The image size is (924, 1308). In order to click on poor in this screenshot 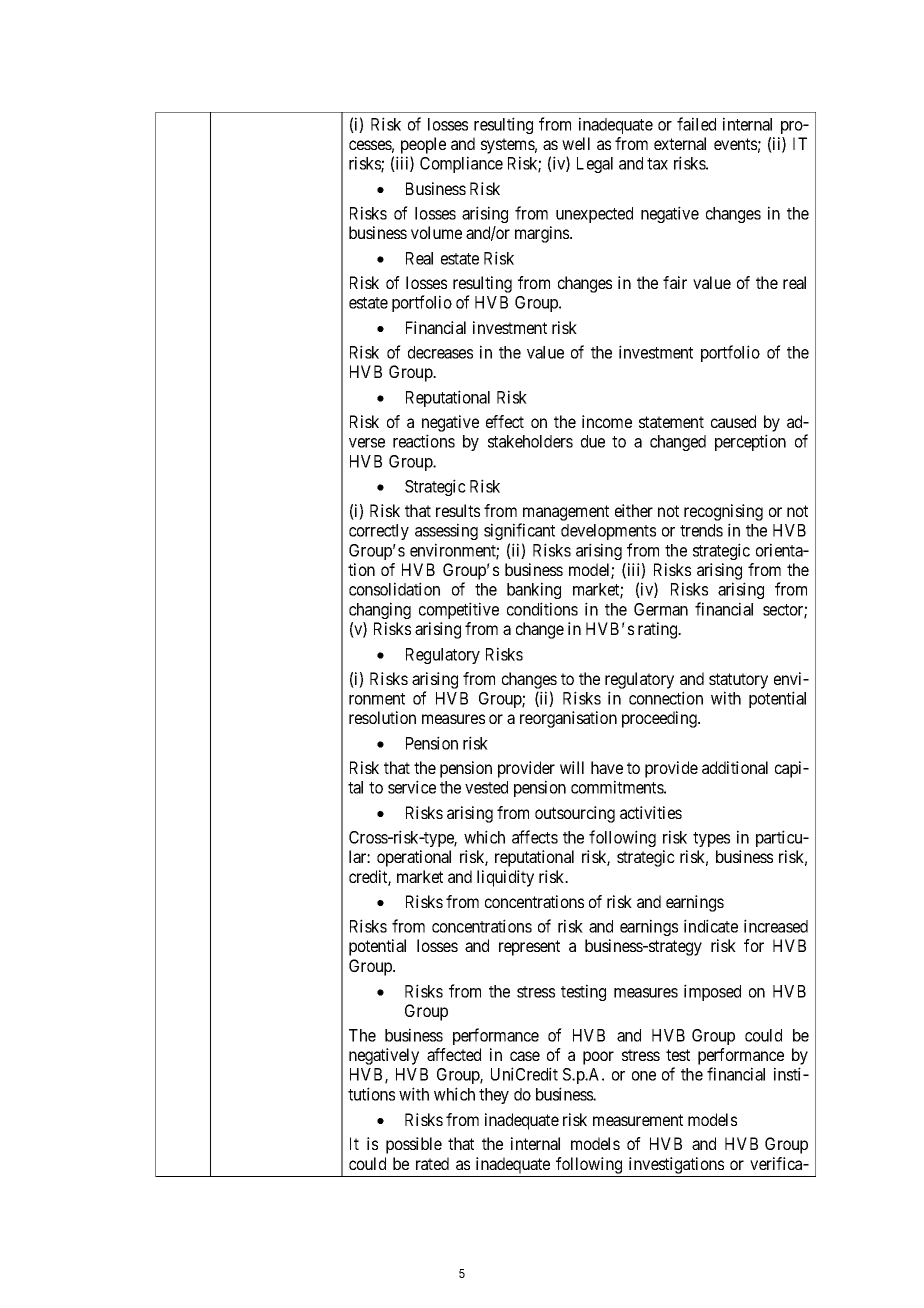, I will do `click(598, 1058)`.
